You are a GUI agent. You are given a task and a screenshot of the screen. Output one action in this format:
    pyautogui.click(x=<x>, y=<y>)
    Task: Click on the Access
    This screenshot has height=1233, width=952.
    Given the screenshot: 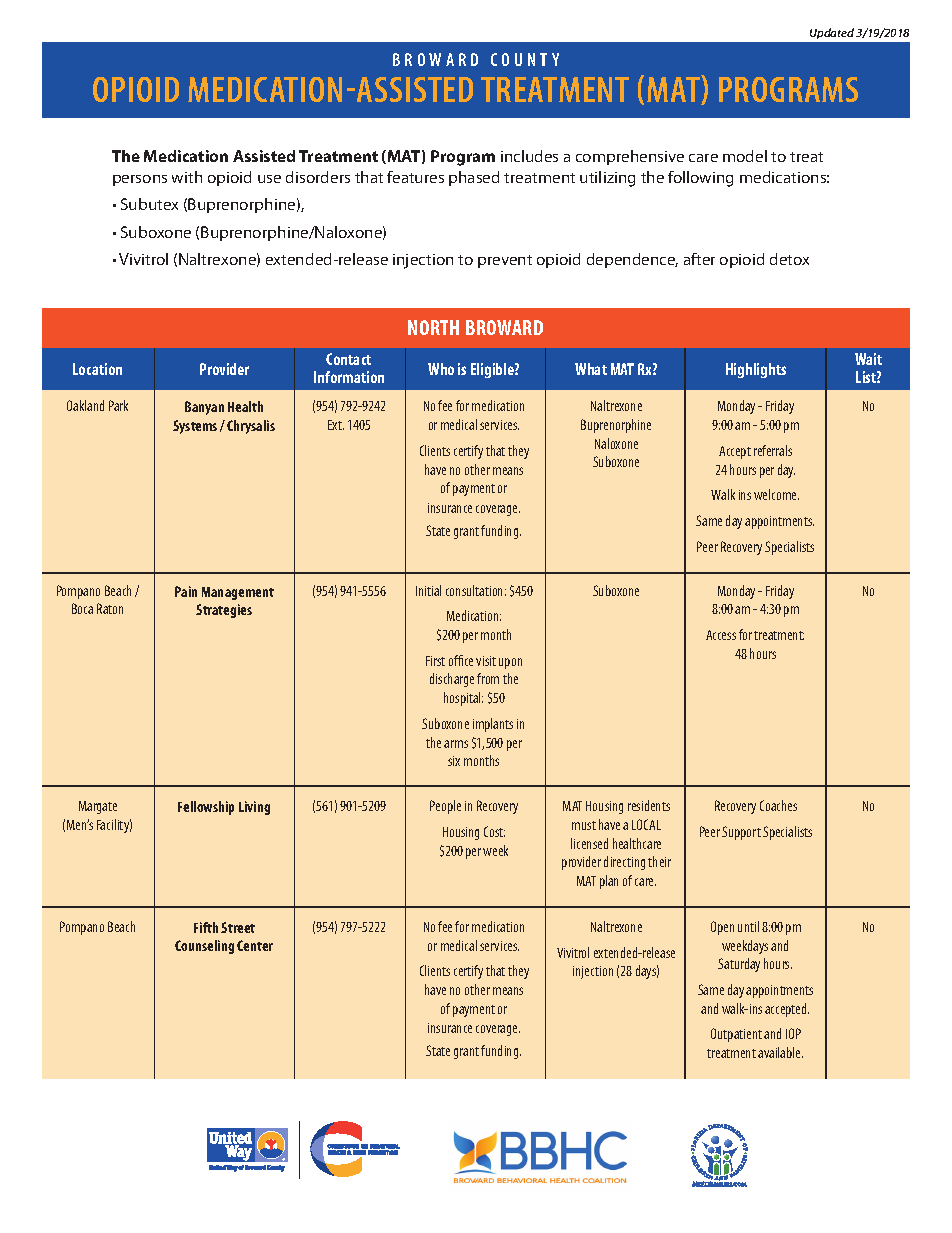 What is the action you would take?
    pyautogui.click(x=721, y=635)
